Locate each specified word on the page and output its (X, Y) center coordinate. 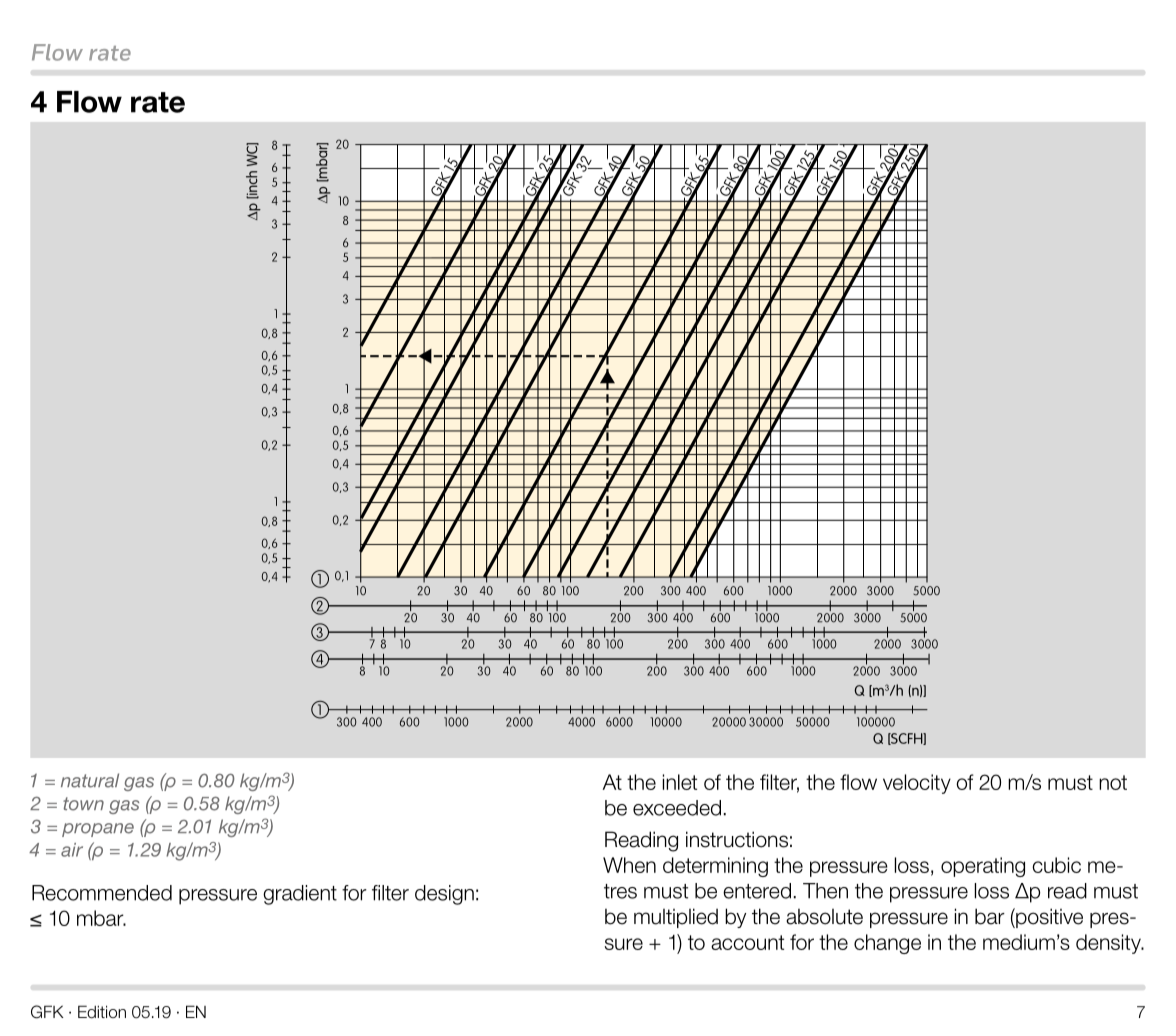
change (887, 944)
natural (90, 780)
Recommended (102, 893)
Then (825, 891)
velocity (917, 784)
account (747, 942)
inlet (680, 782)
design (444, 895)
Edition (102, 1012)
